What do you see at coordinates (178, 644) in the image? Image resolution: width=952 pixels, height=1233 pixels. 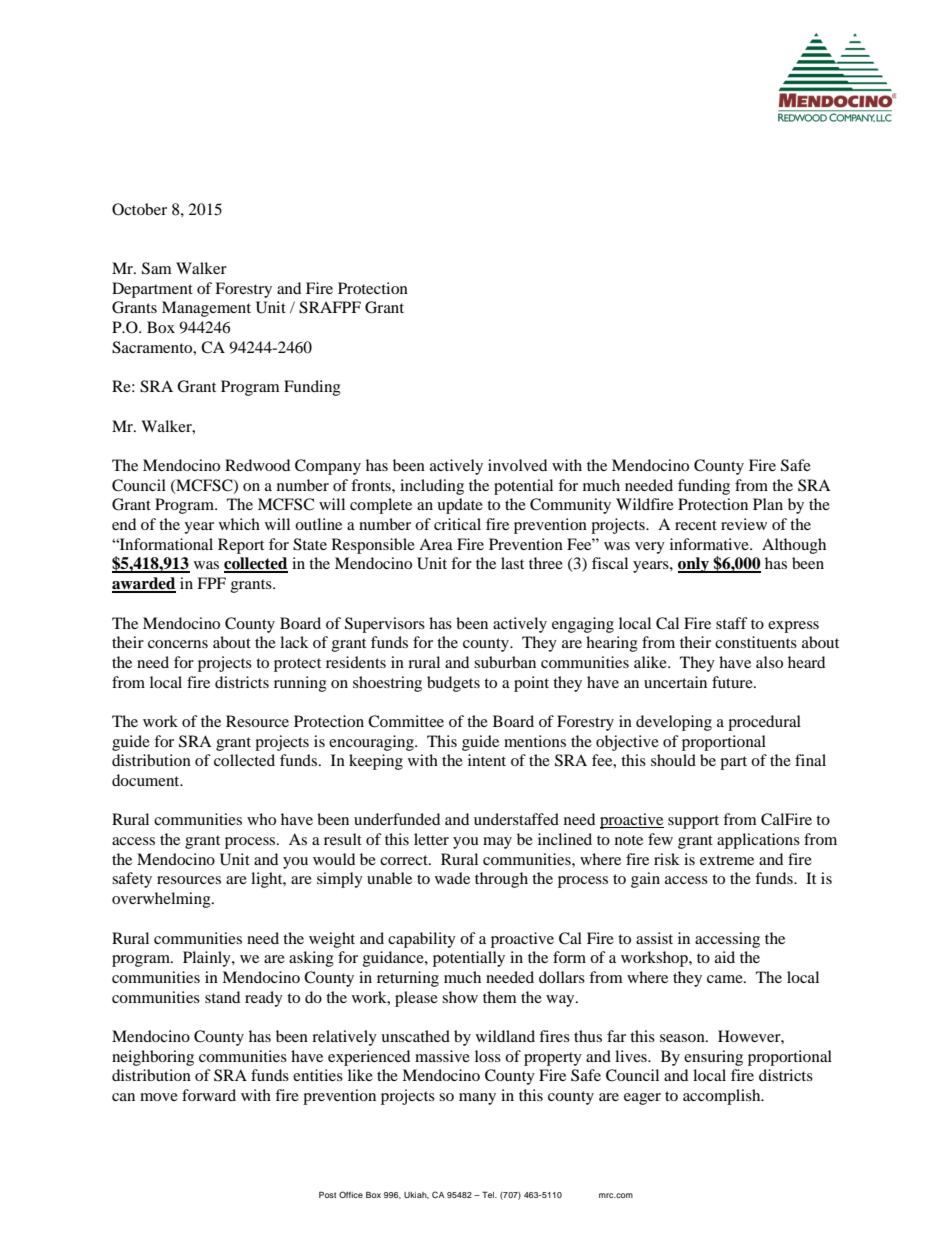 I see `concerns` at bounding box center [178, 644].
